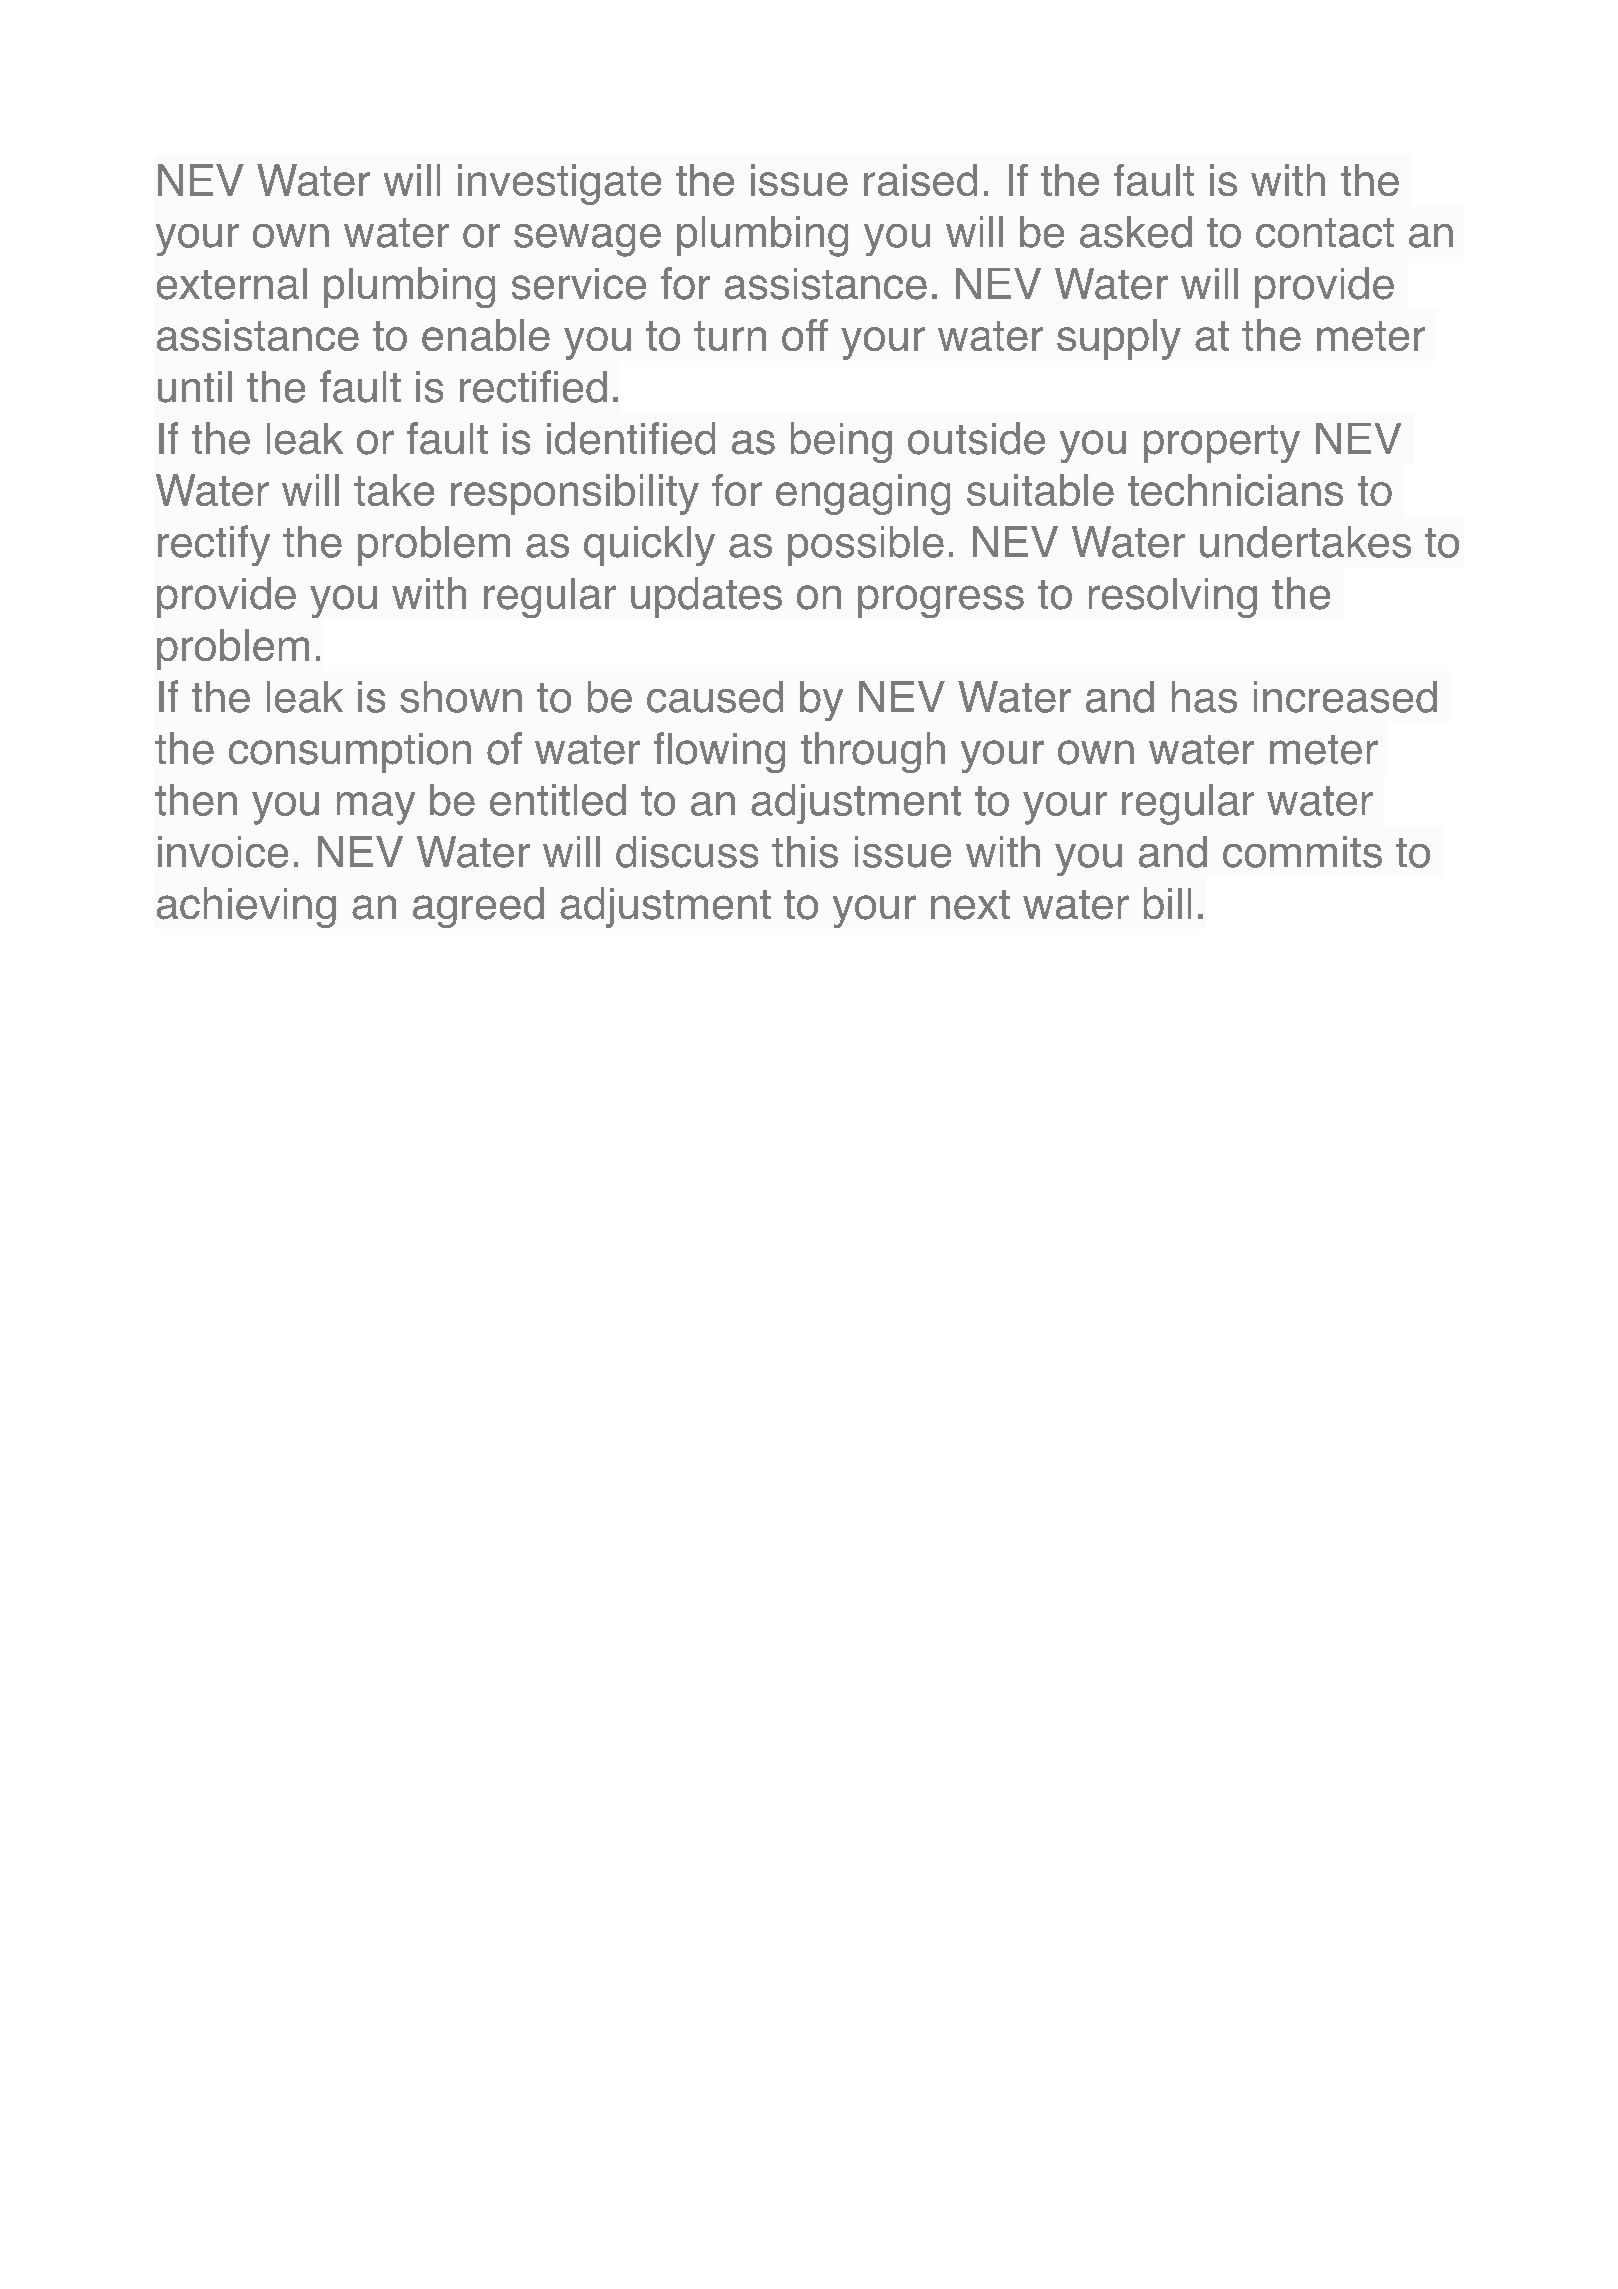 This screenshot has height=2289, width=1618. What do you see at coordinates (1222, 444) in the screenshot?
I see `property` at bounding box center [1222, 444].
